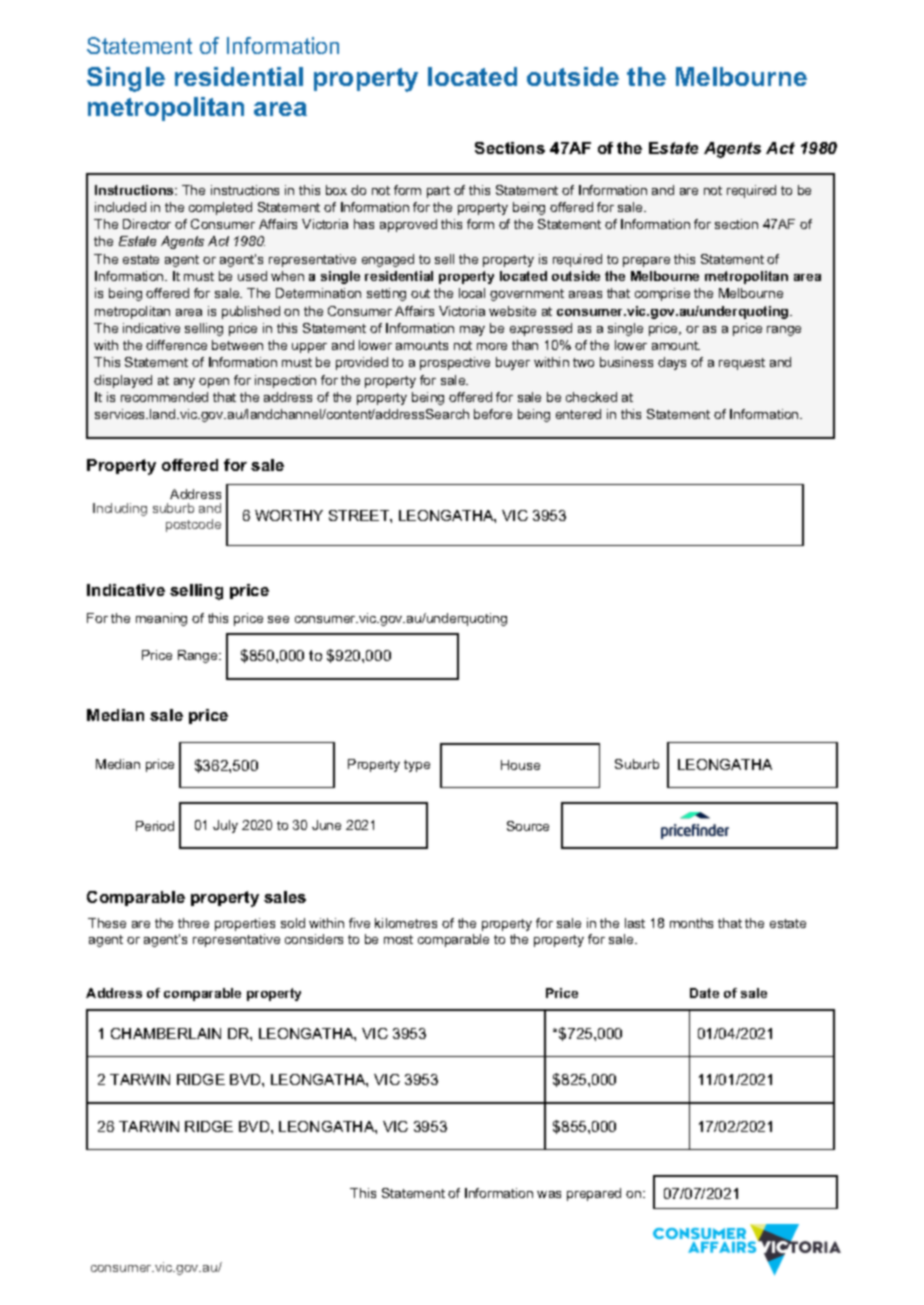 The image size is (924, 1305). I want to click on CHAMBERLAIN, so click(166, 1033).
